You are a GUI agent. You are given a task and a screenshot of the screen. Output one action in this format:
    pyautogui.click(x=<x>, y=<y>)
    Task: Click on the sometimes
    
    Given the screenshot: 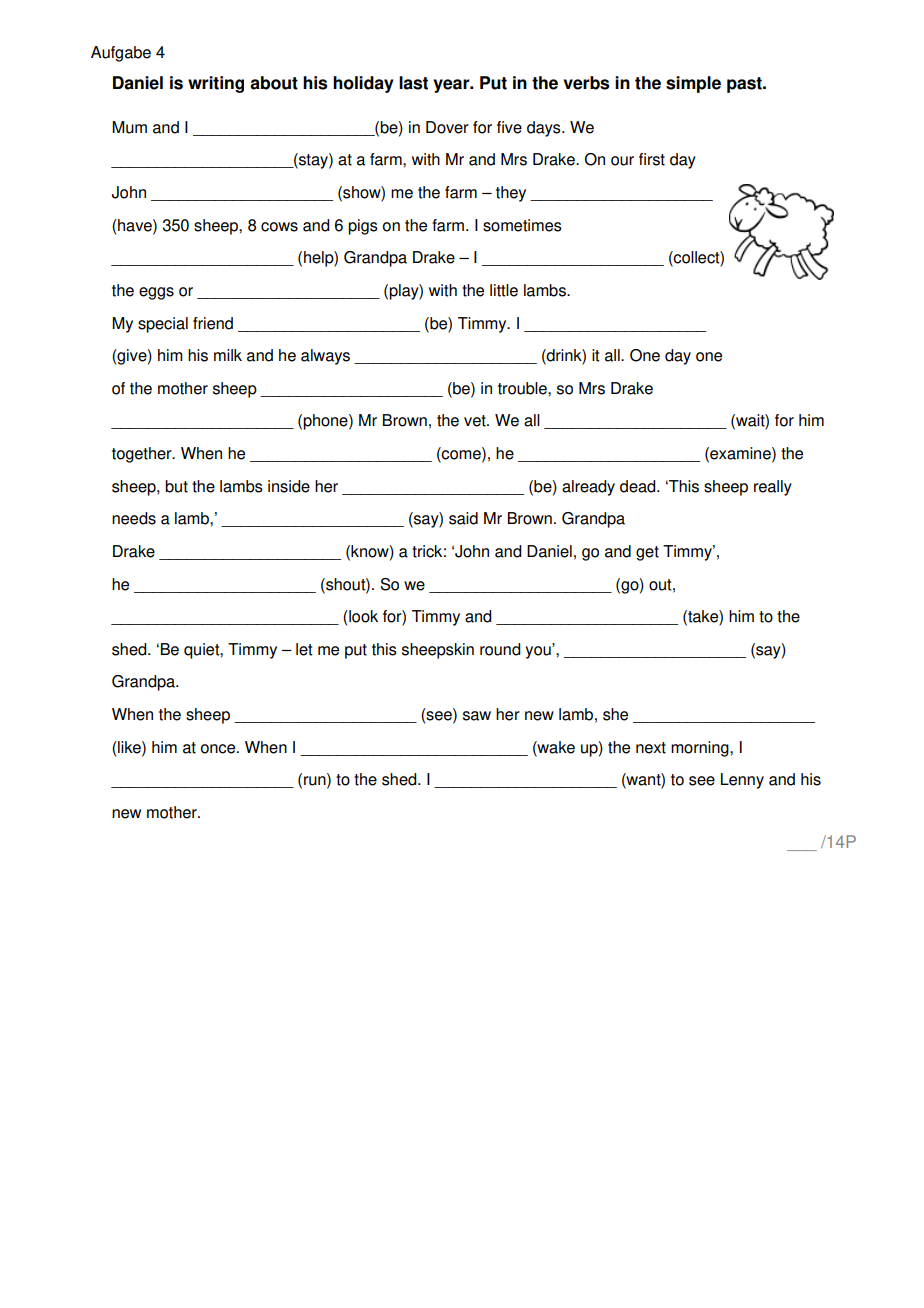 What is the action you would take?
    pyautogui.click(x=522, y=225)
